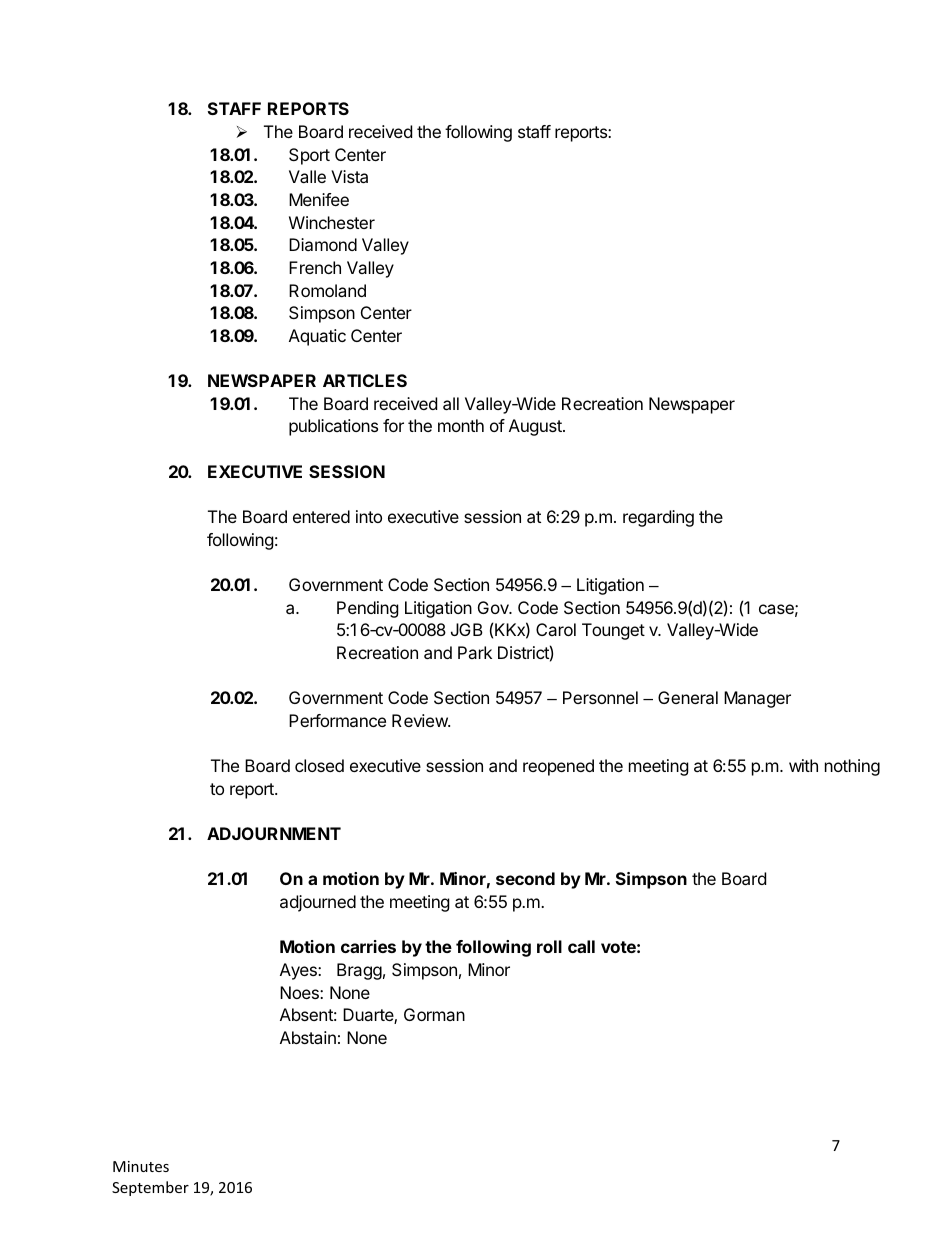  I want to click on Vista, so click(349, 176).
